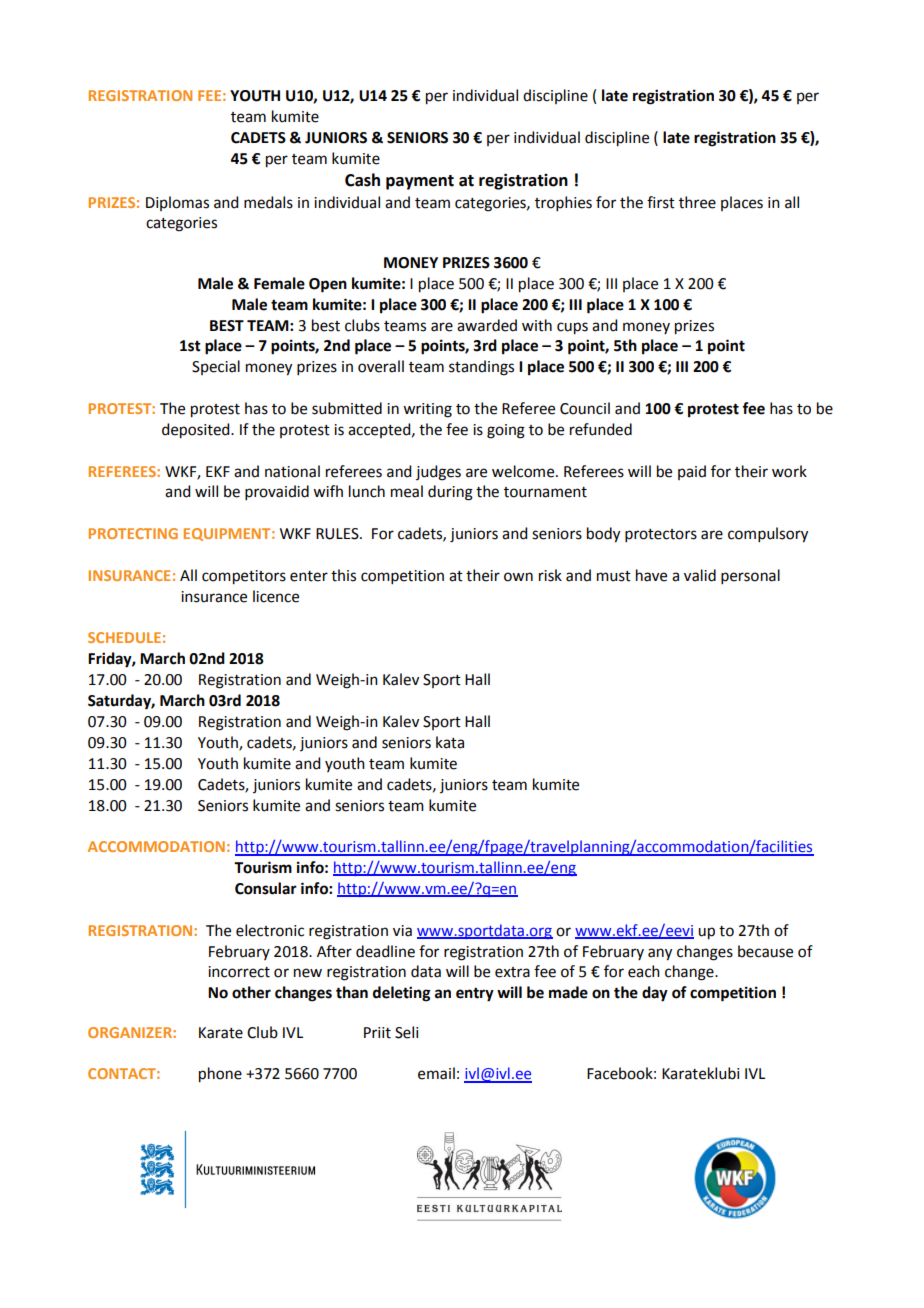 This screenshot has width=924, height=1308. Describe the element at coordinates (697, 202) in the screenshot. I see `three` at that location.
